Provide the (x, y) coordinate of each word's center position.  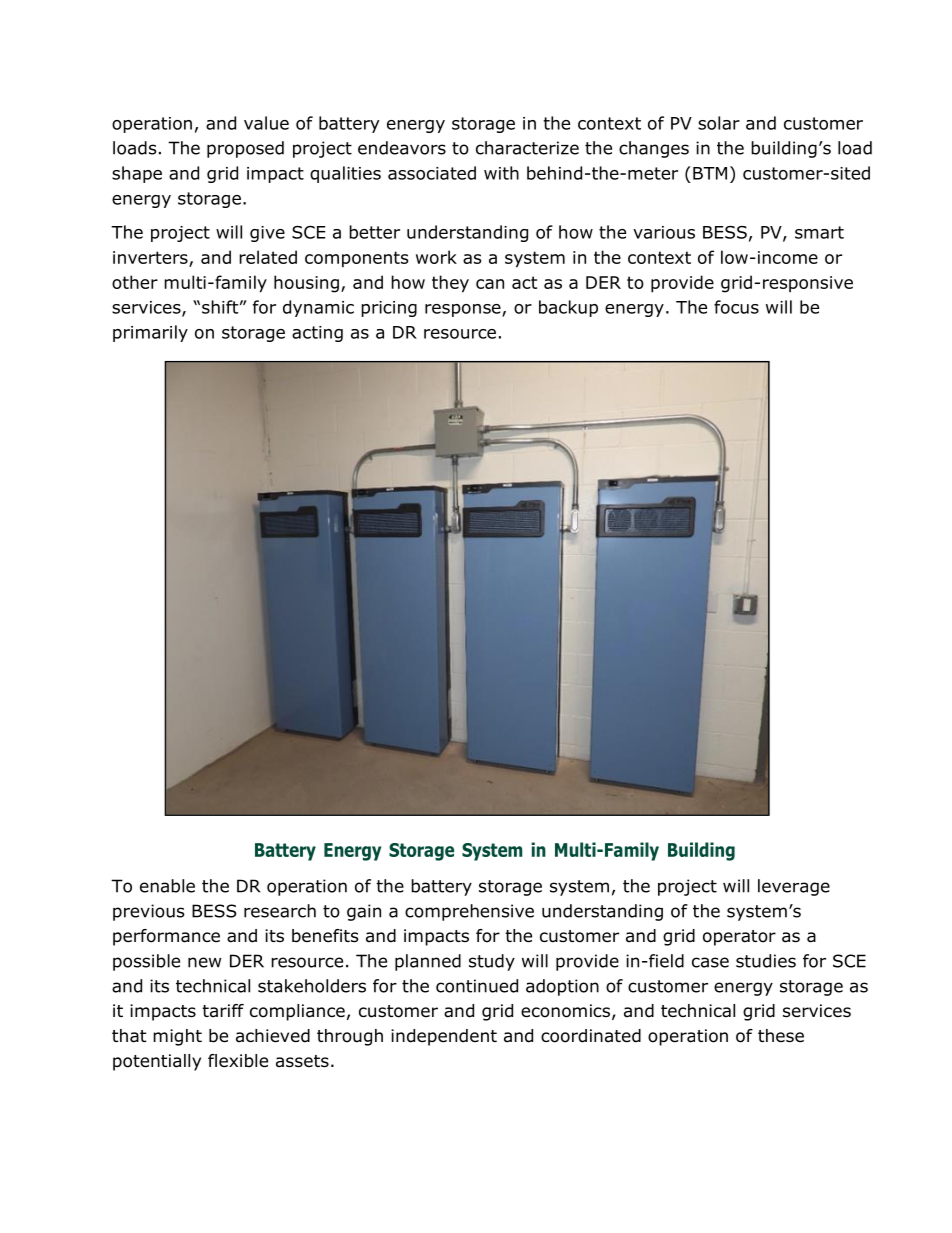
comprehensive (469, 912)
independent (444, 1037)
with (501, 173)
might (177, 1037)
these (781, 1036)
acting (317, 334)
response (464, 310)
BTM (710, 173)
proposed (245, 149)
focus (736, 307)
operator (739, 938)
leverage (794, 887)
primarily (150, 333)
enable (167, 886)
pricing (389, 309)
